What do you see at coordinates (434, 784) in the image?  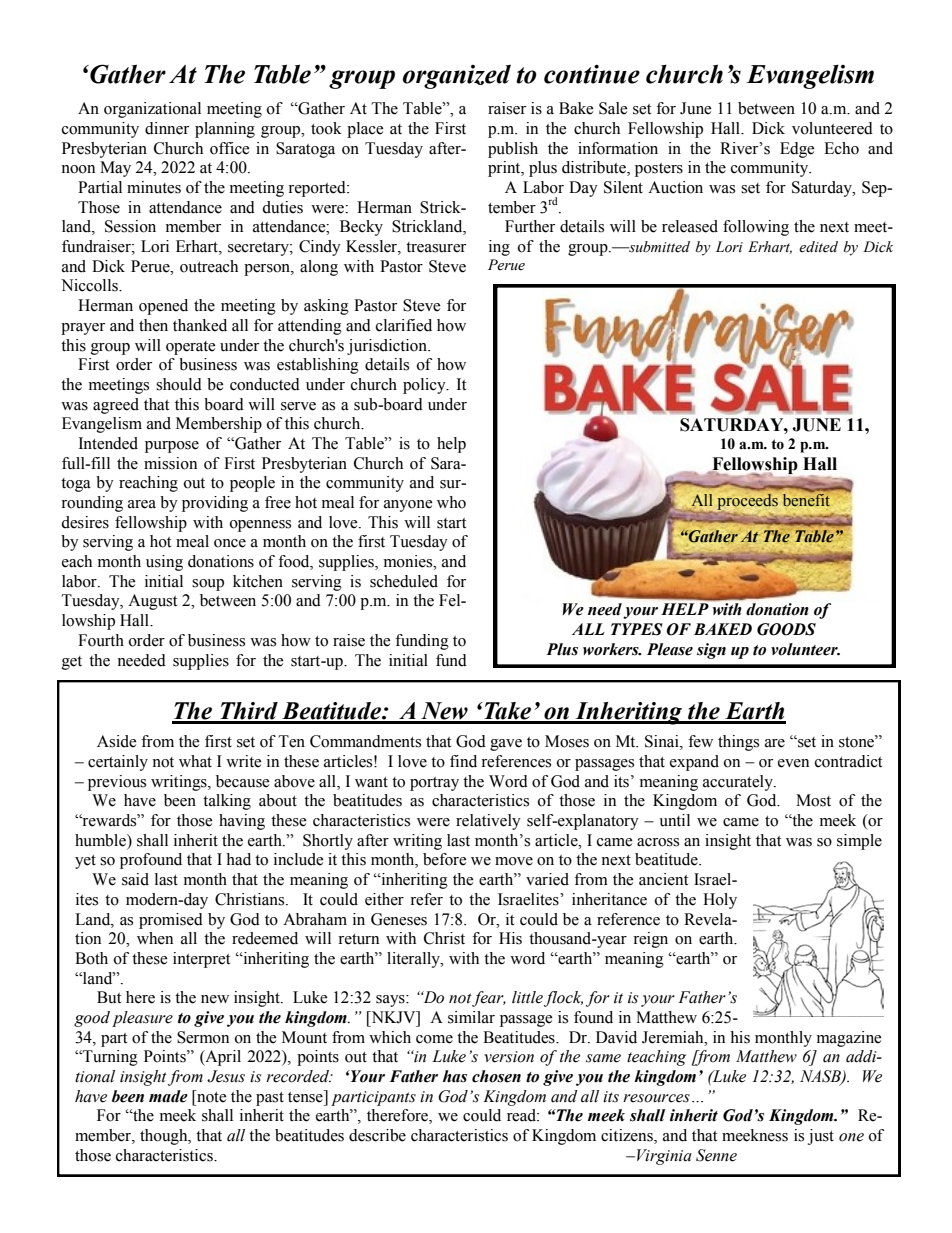 I see `portray` at bounding box center [434, 784].
